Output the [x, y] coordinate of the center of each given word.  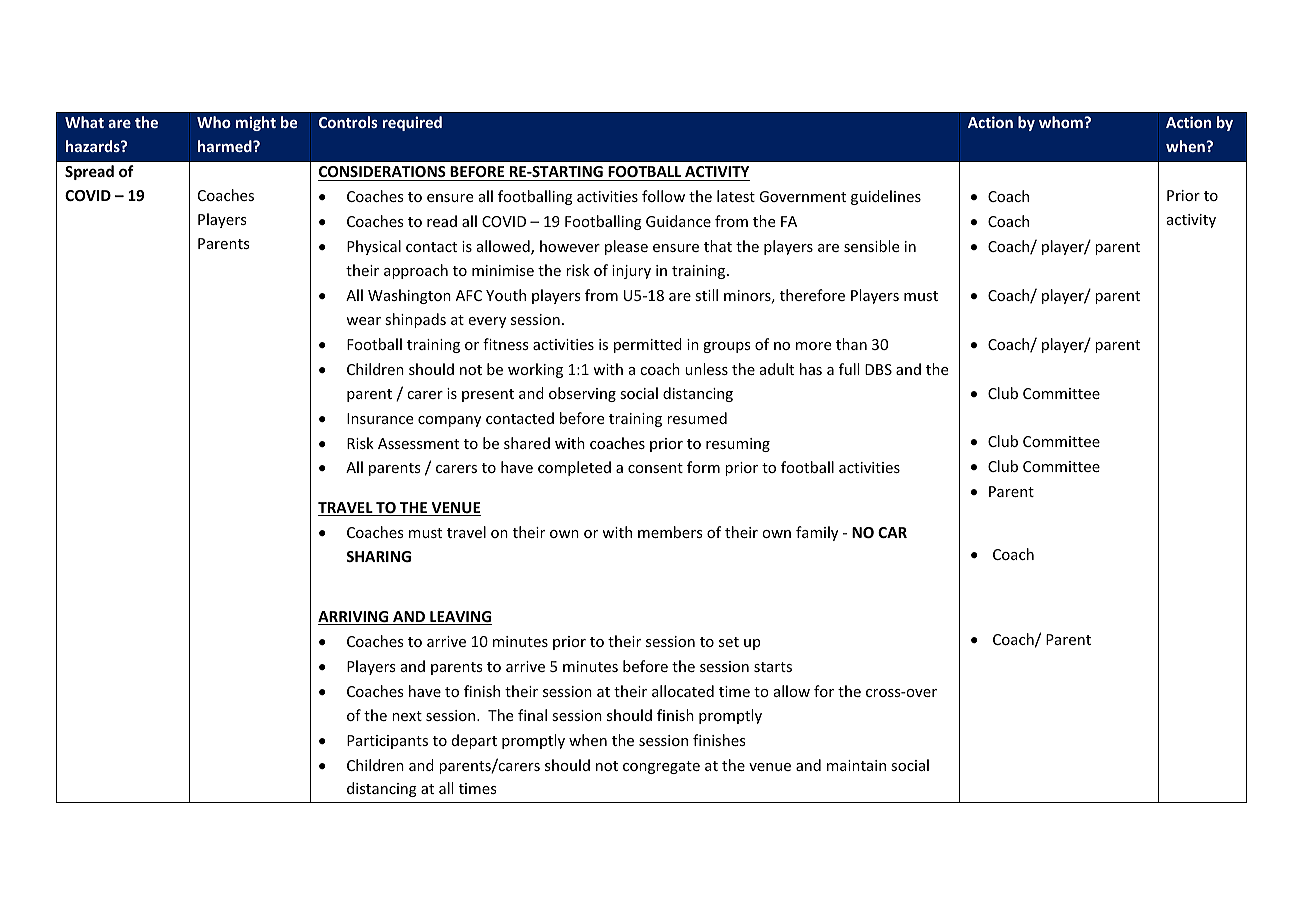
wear [363, 321]
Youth [506, 295]
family [817, 533]
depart [474, 741]
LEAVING [460, 618]
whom [1062, 122]
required [412, 123]
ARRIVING [354, 618]
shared [527, 443]
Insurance [380, 418]
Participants [387, 742]
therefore [812, 295]
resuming [738, 445]
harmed [226, 146]
